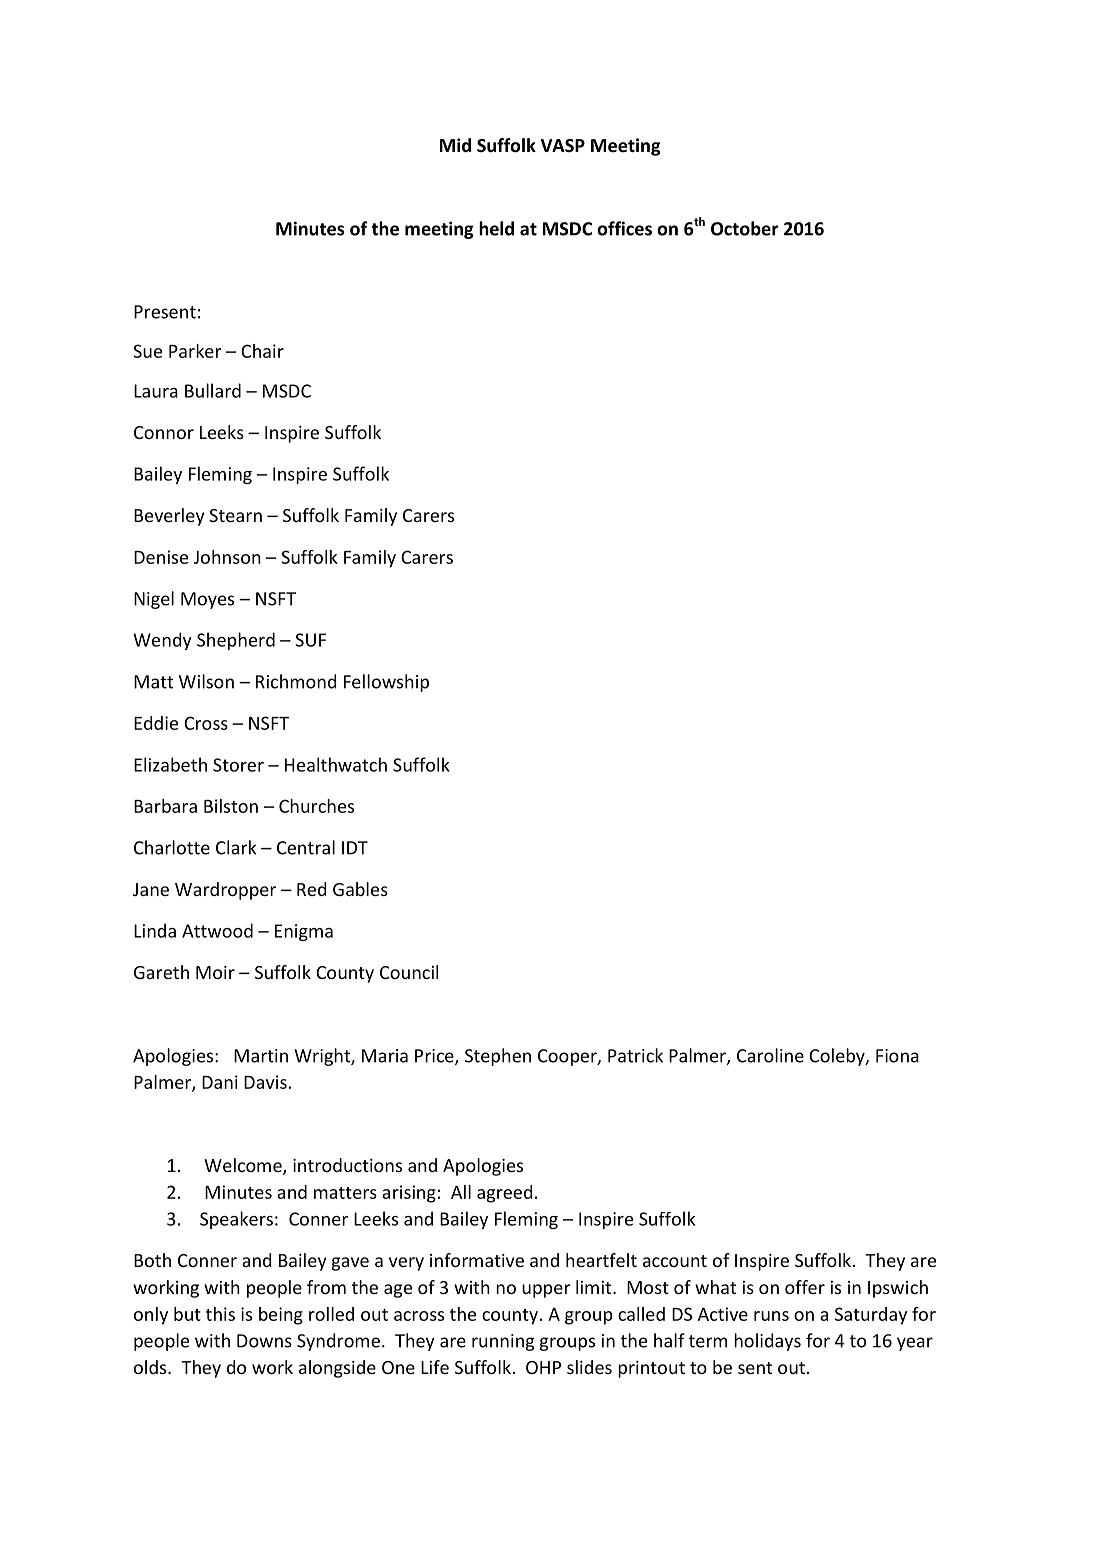  Describe the element at coordinates (503, 1342) in the screenshot. I see `running` at that location.
